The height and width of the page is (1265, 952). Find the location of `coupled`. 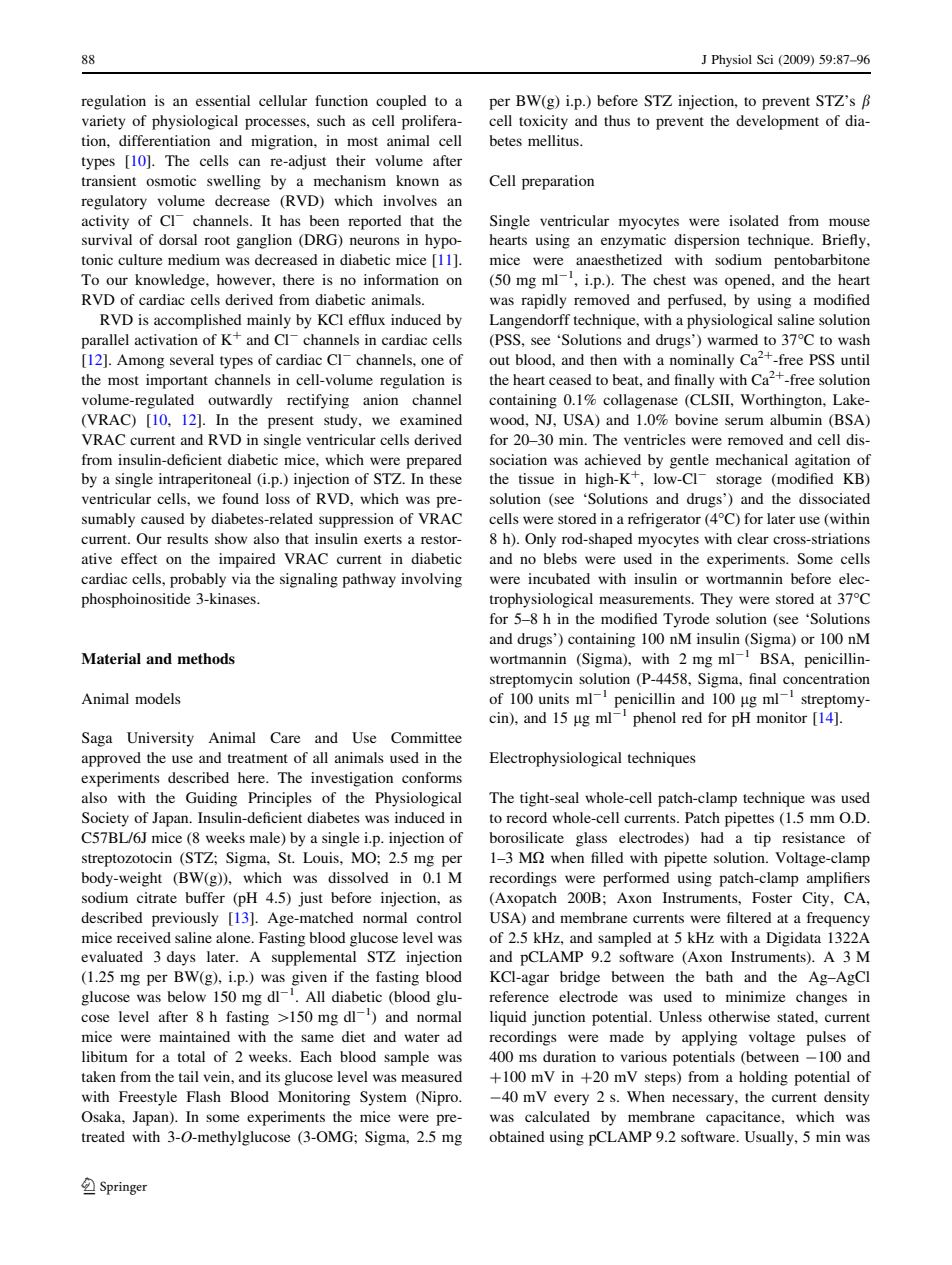

coupled is located at coordinates (401, 102).
